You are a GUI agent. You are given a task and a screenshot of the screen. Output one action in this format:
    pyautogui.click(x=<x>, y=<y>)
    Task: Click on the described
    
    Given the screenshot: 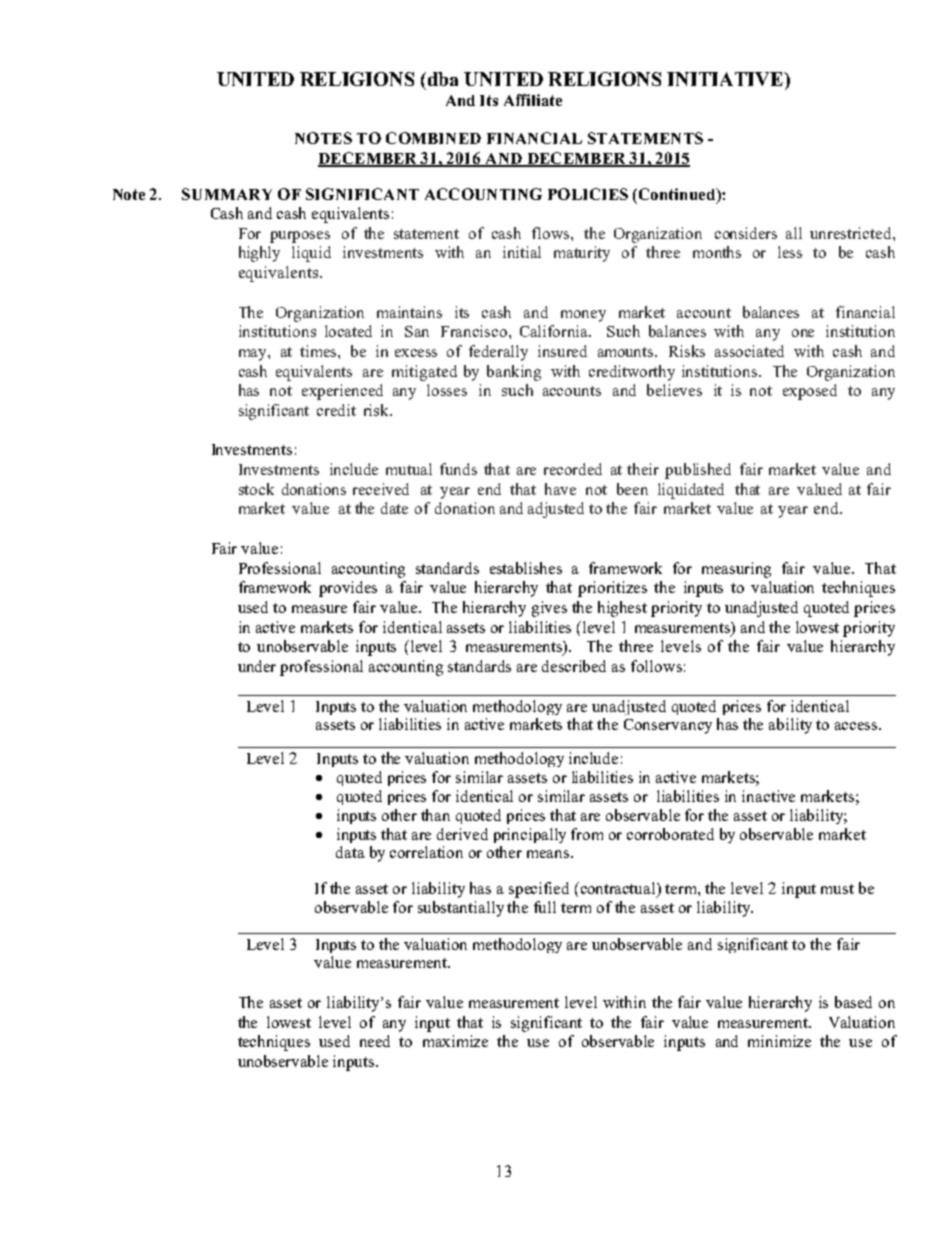 What is the action you would take?
    pyautogui.click(x=574, y=666)
